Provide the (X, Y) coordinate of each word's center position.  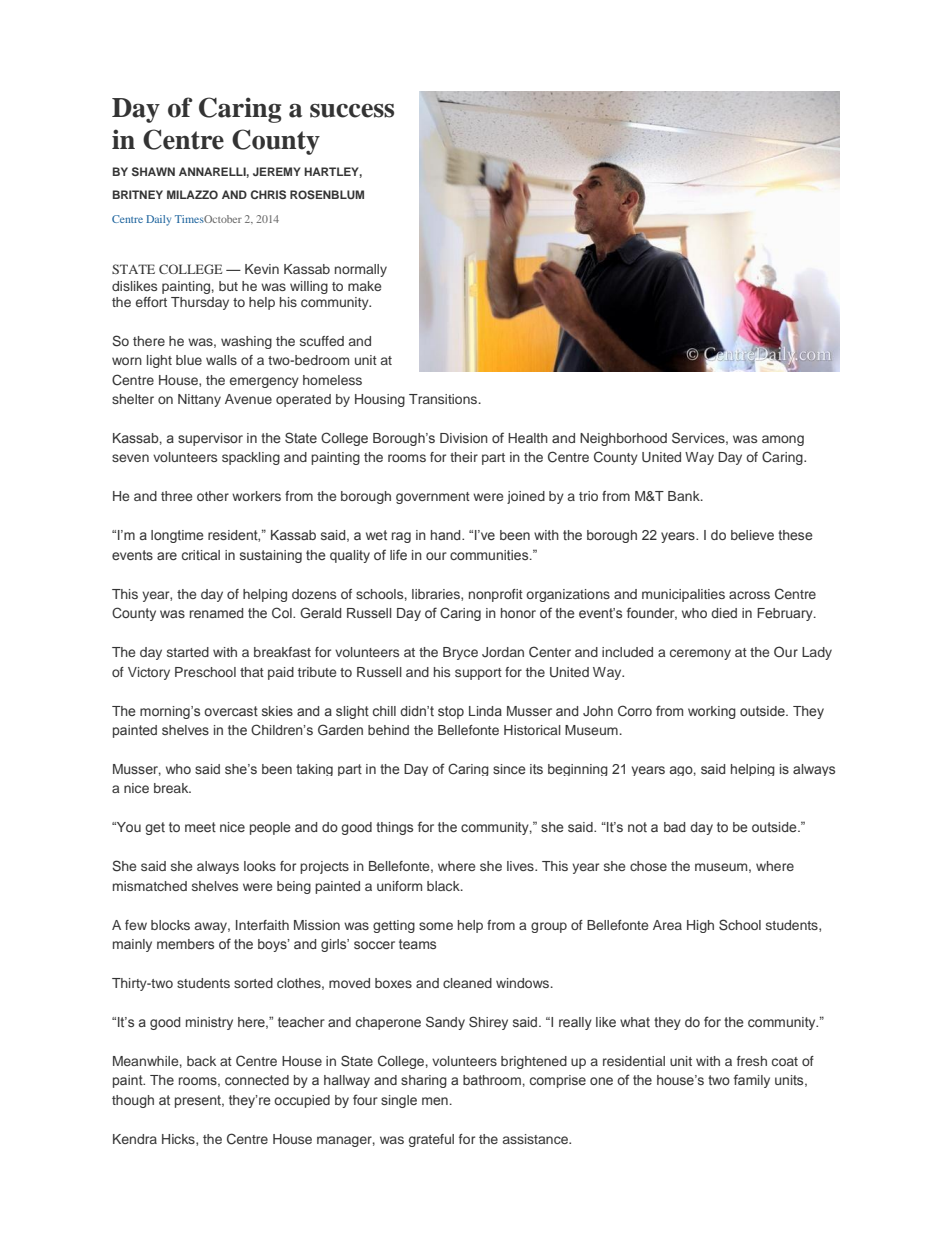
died (724, 613)
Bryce (460, 653)
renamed (216, 613)
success (352, 110)
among (783, 440)
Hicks (179, 1140)
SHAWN (153, 171)
